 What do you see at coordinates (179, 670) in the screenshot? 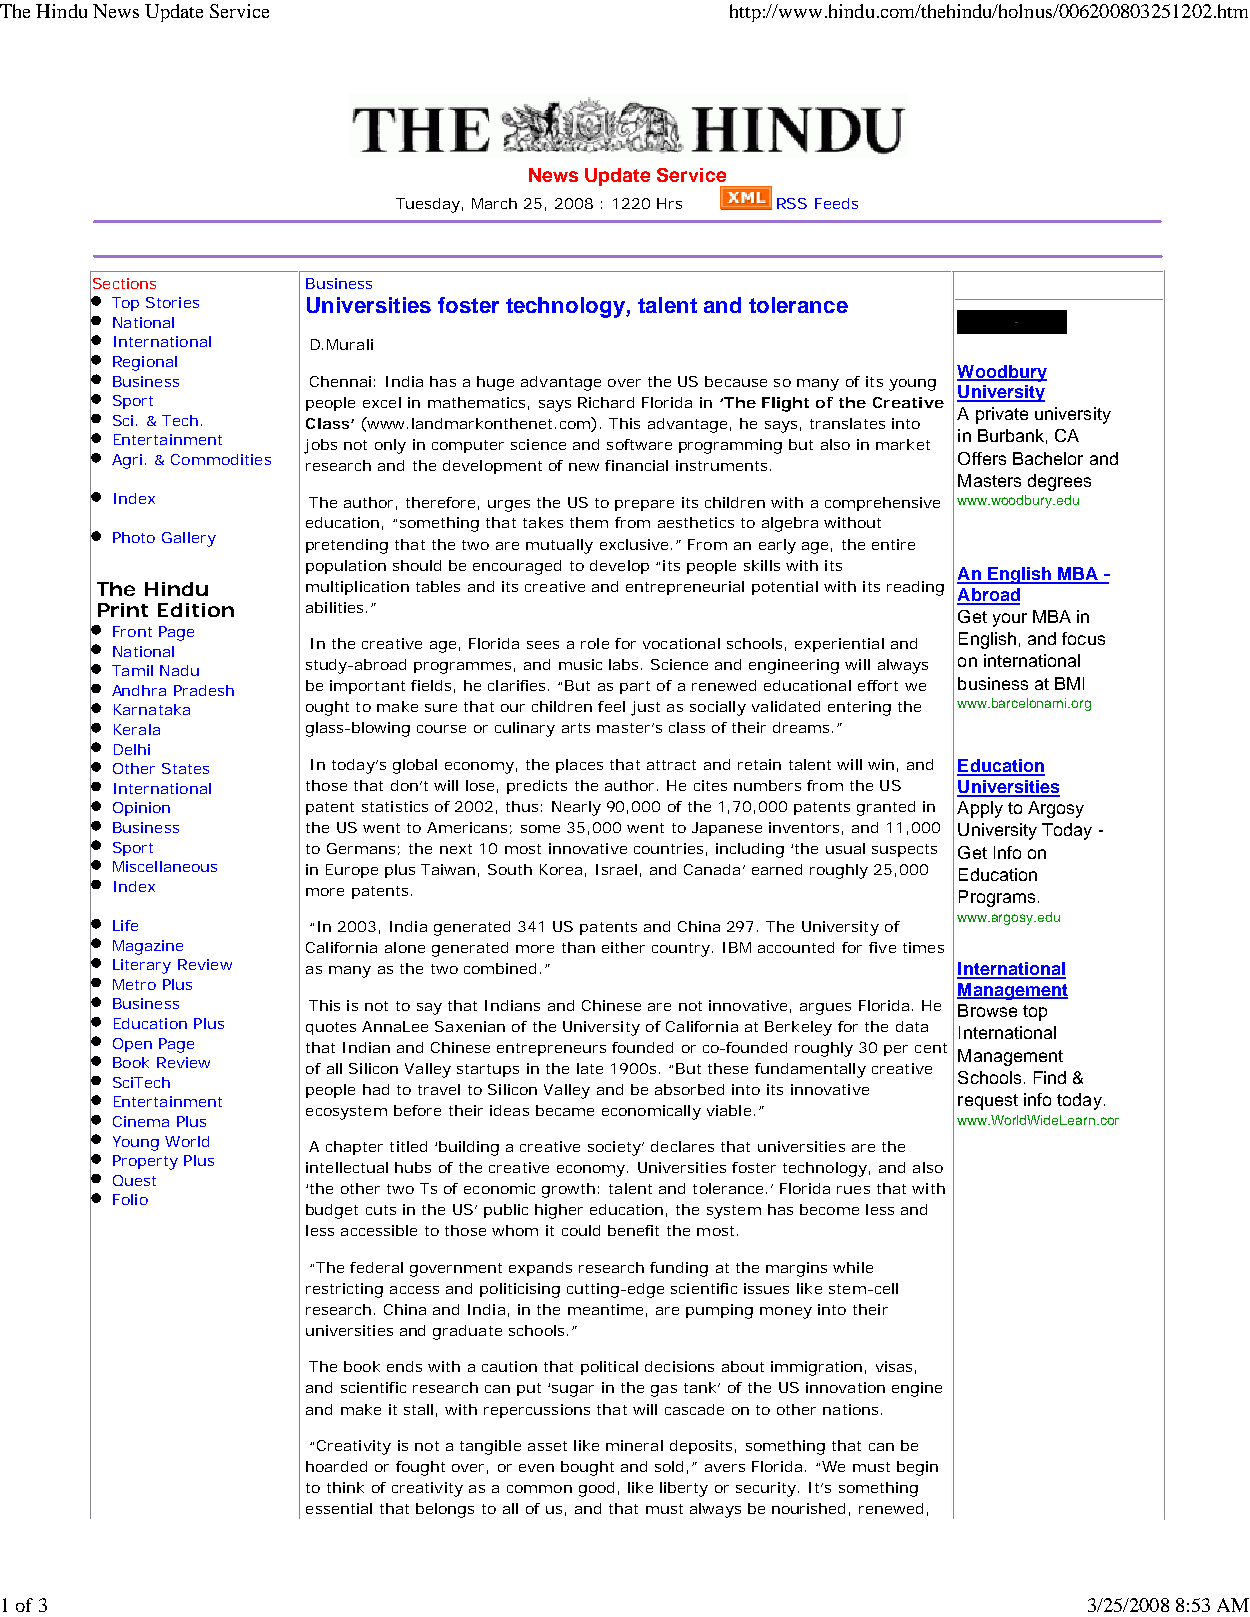
I see `Nadu` at bounding box center [179, 670].
